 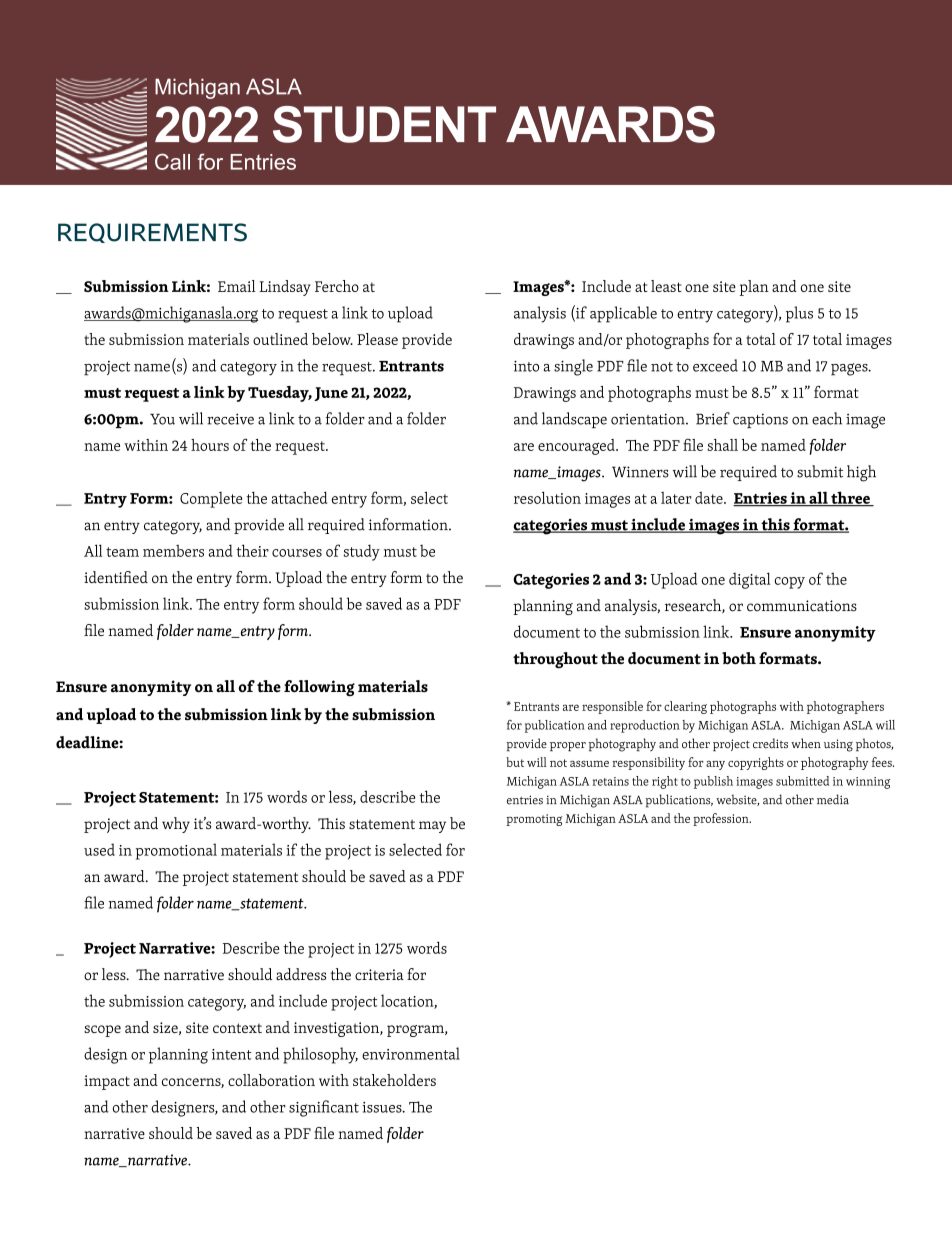 I want to click on You, so click(x=162, y=419).
